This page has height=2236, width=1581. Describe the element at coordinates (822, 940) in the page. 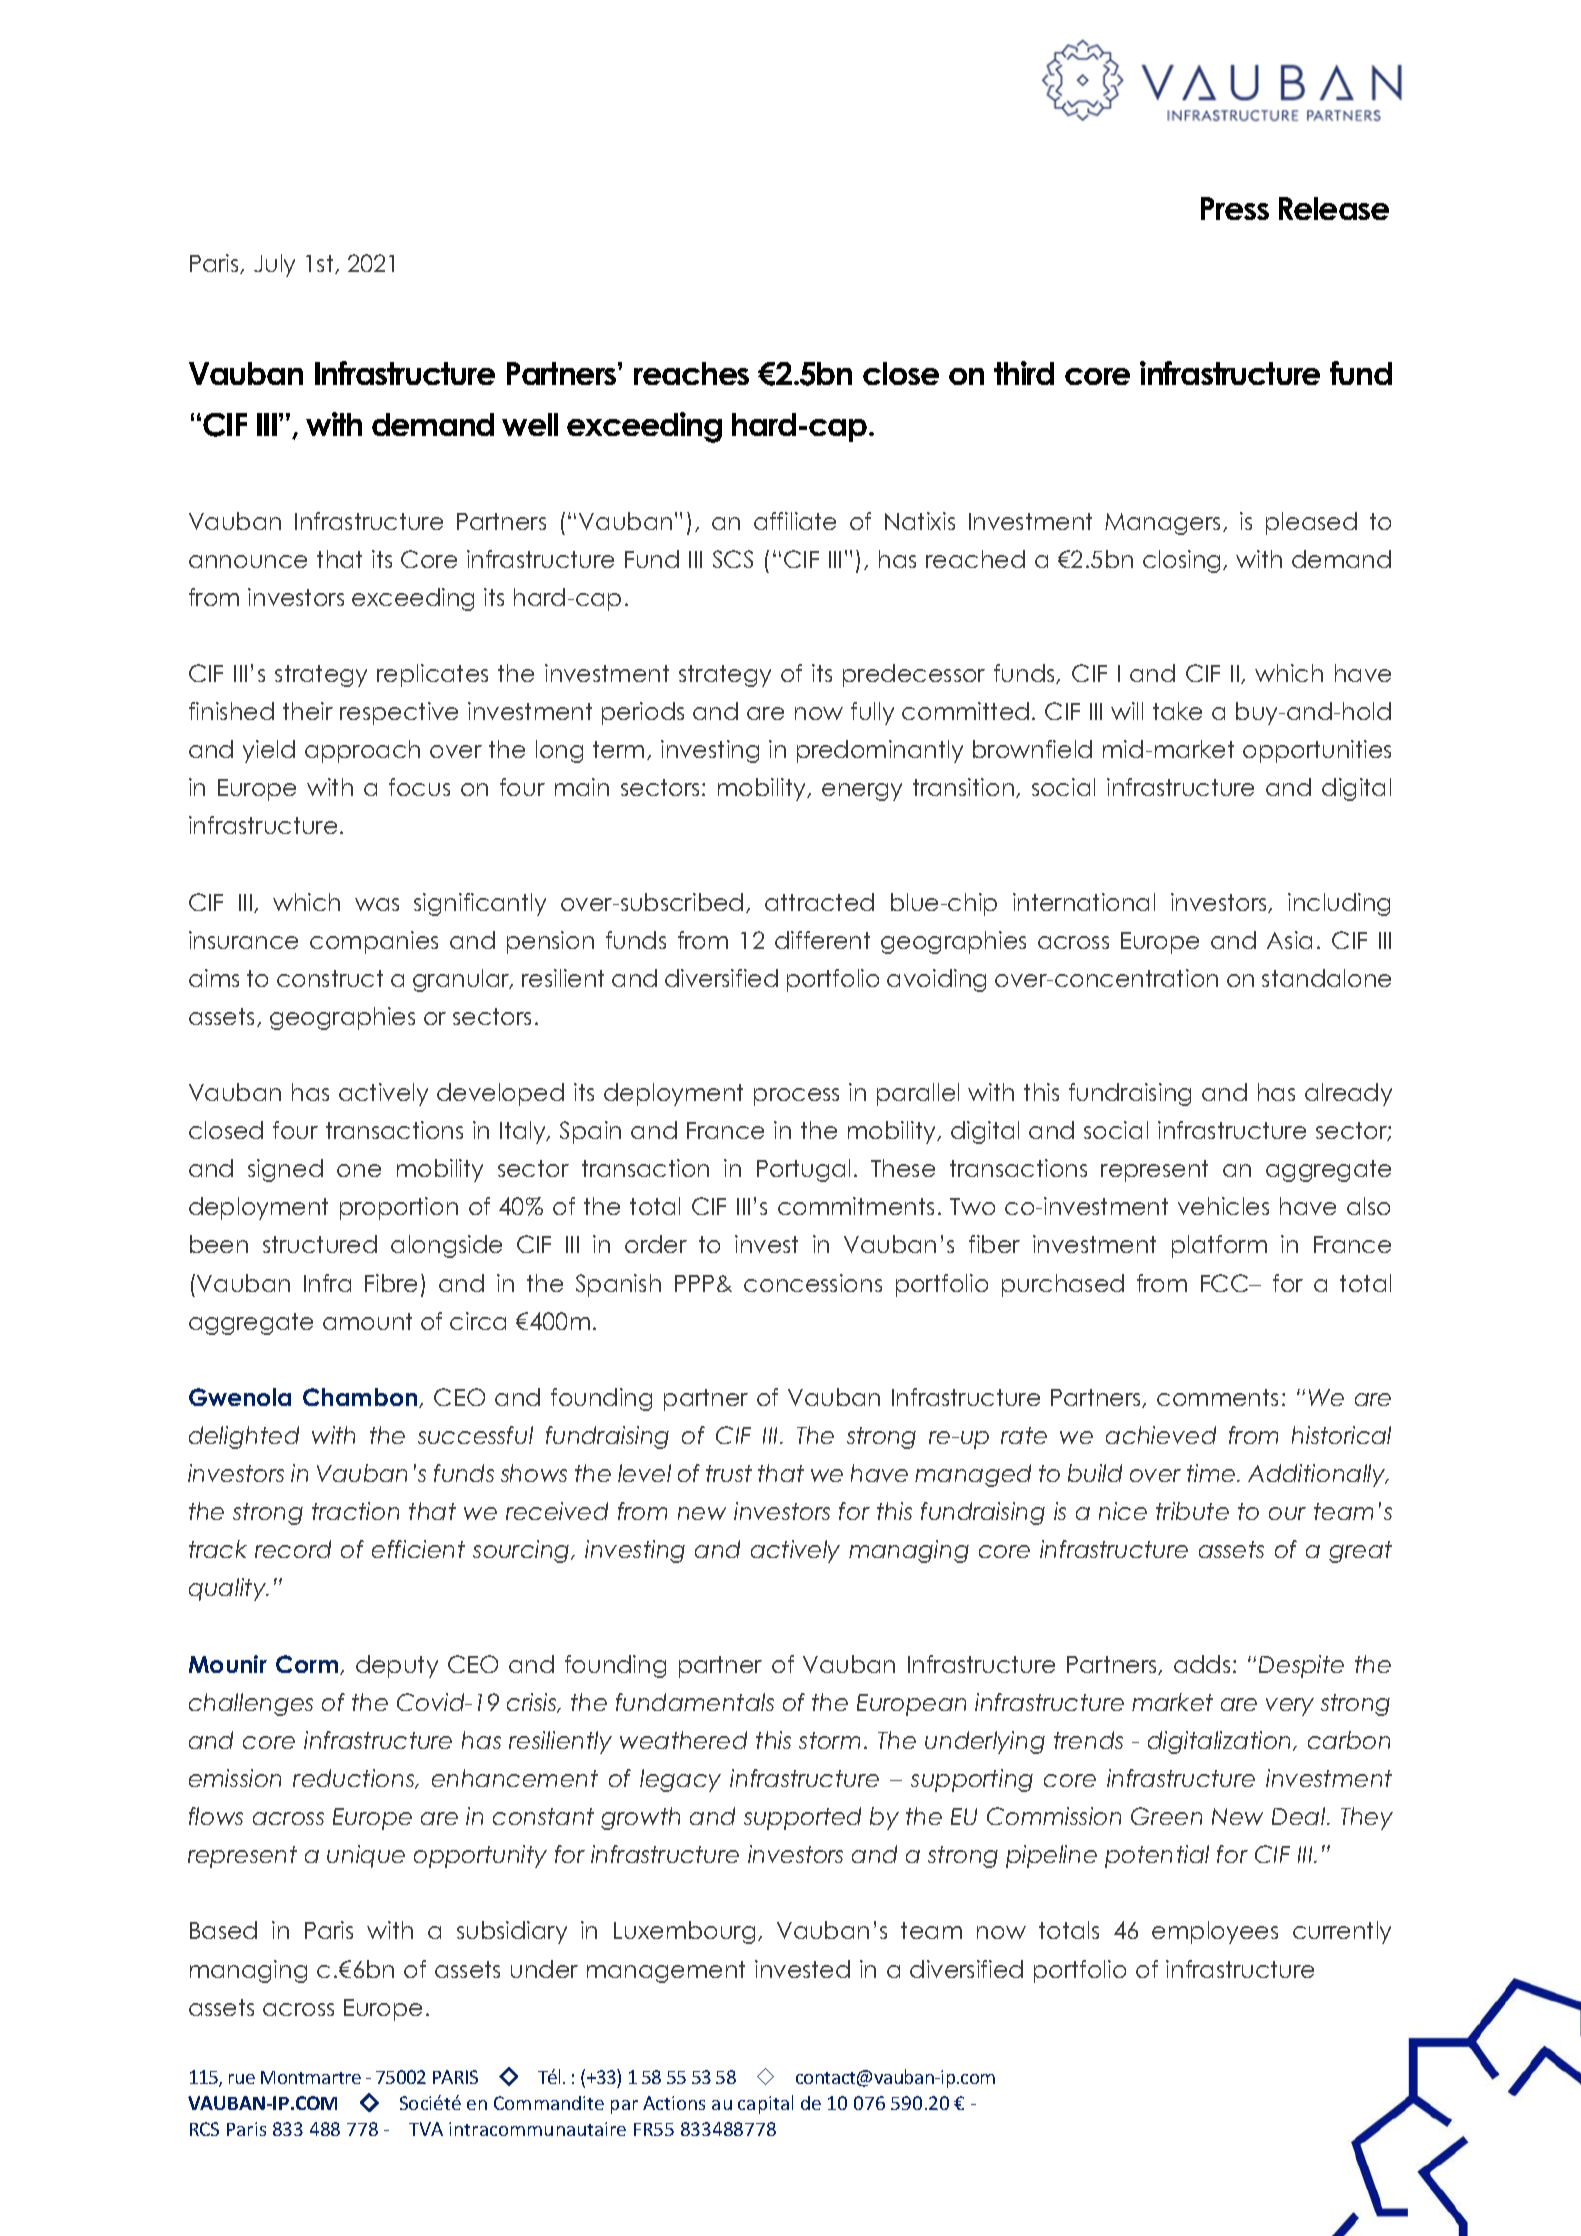

I see `different` at that location.
